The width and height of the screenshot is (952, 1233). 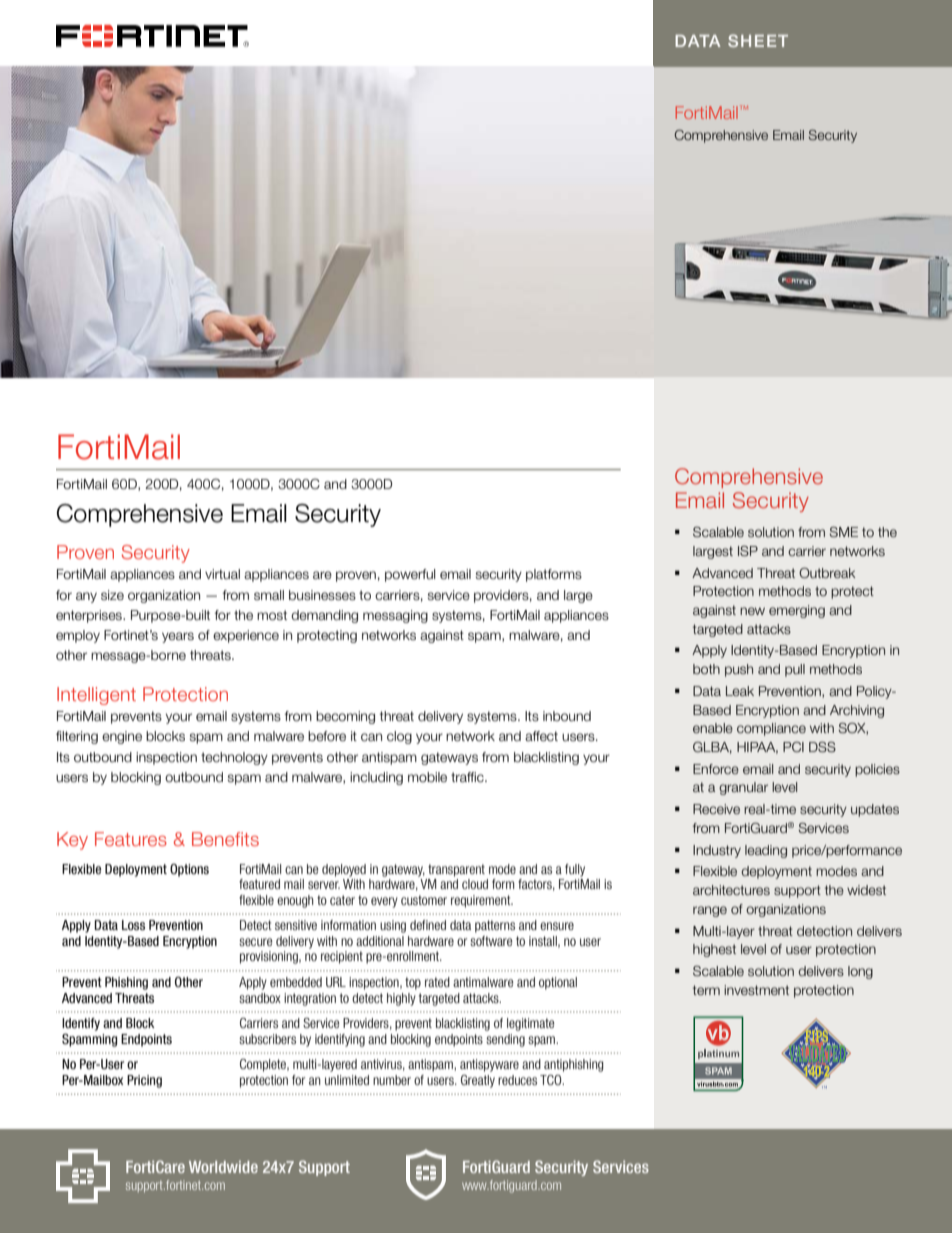 I want to click on investment, so click(x=756, y=990).
